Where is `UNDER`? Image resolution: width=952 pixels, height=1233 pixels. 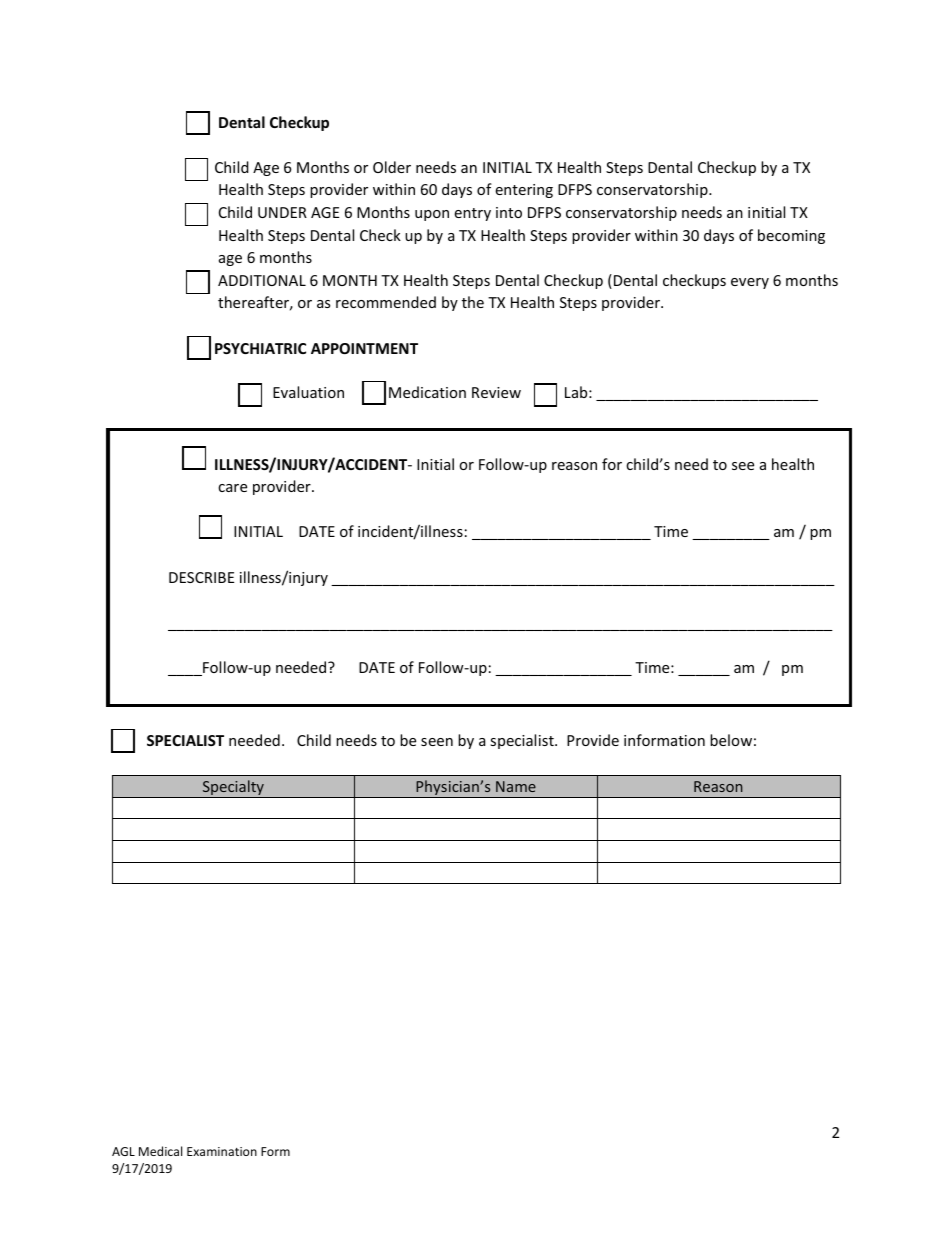 UNDER is located at coordinates (282, 212).
